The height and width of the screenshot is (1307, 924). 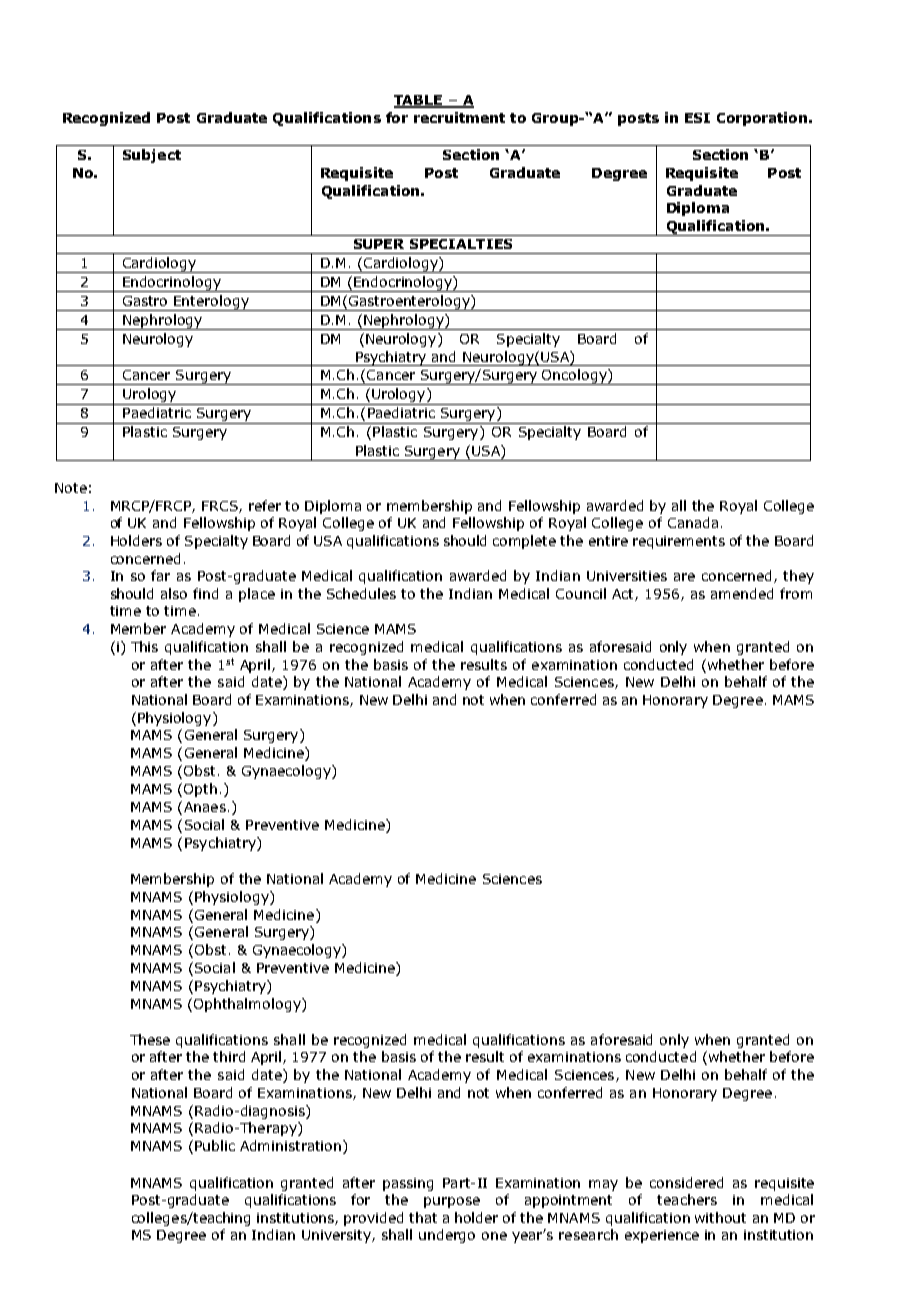 I want to click on This, so click(x=144, y=646).
